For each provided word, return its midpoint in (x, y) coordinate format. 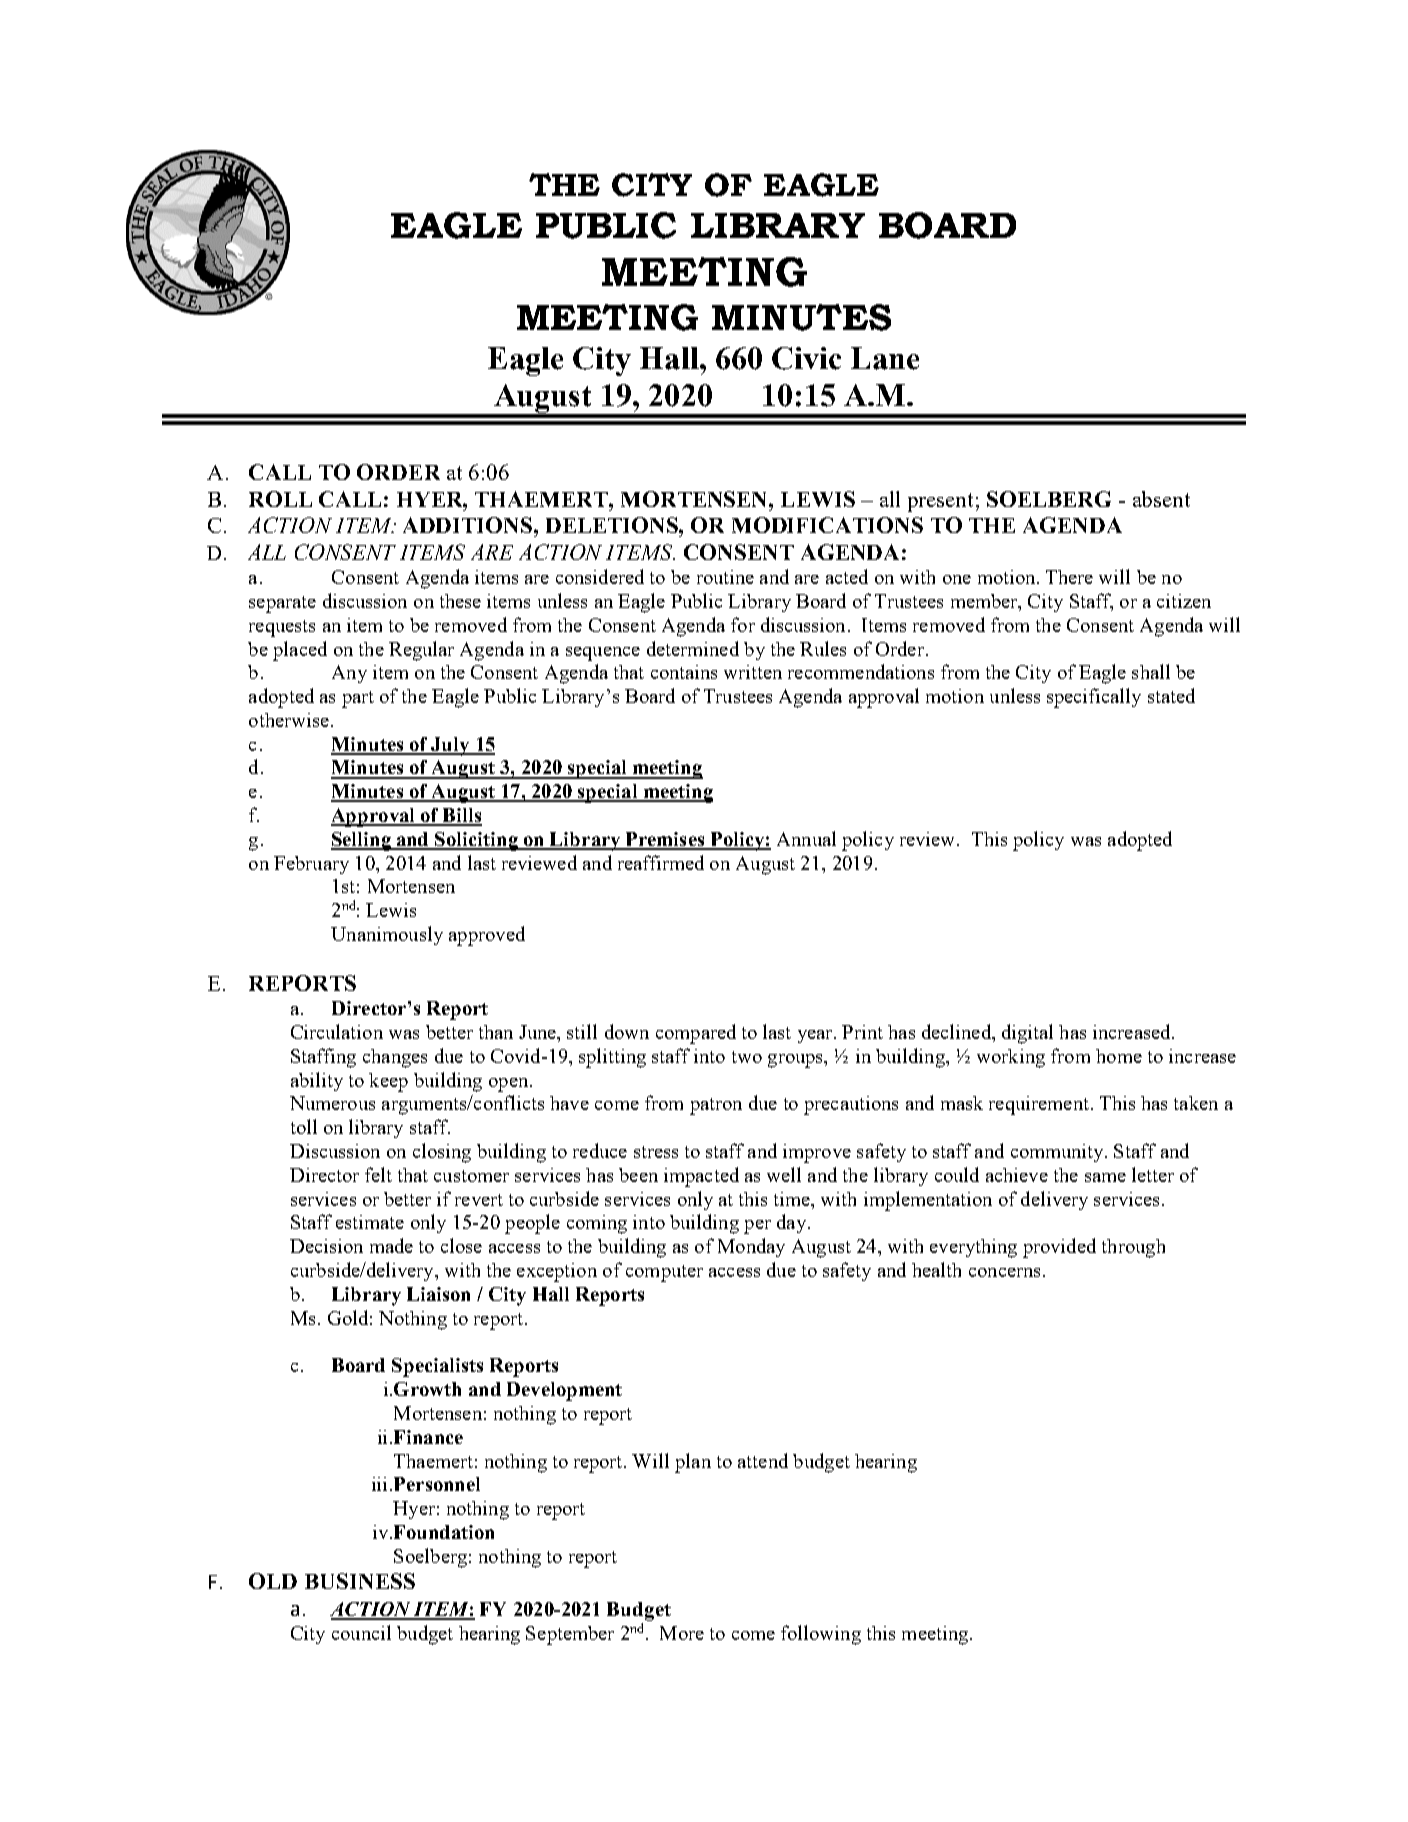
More (682, 1633)
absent (1161, 499)
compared (696, 1034)
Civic (806, 358)
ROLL (280, 499)
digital (1027, 1034)
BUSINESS (360, 1581)
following (821, 1635)
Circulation (337, 1031)
